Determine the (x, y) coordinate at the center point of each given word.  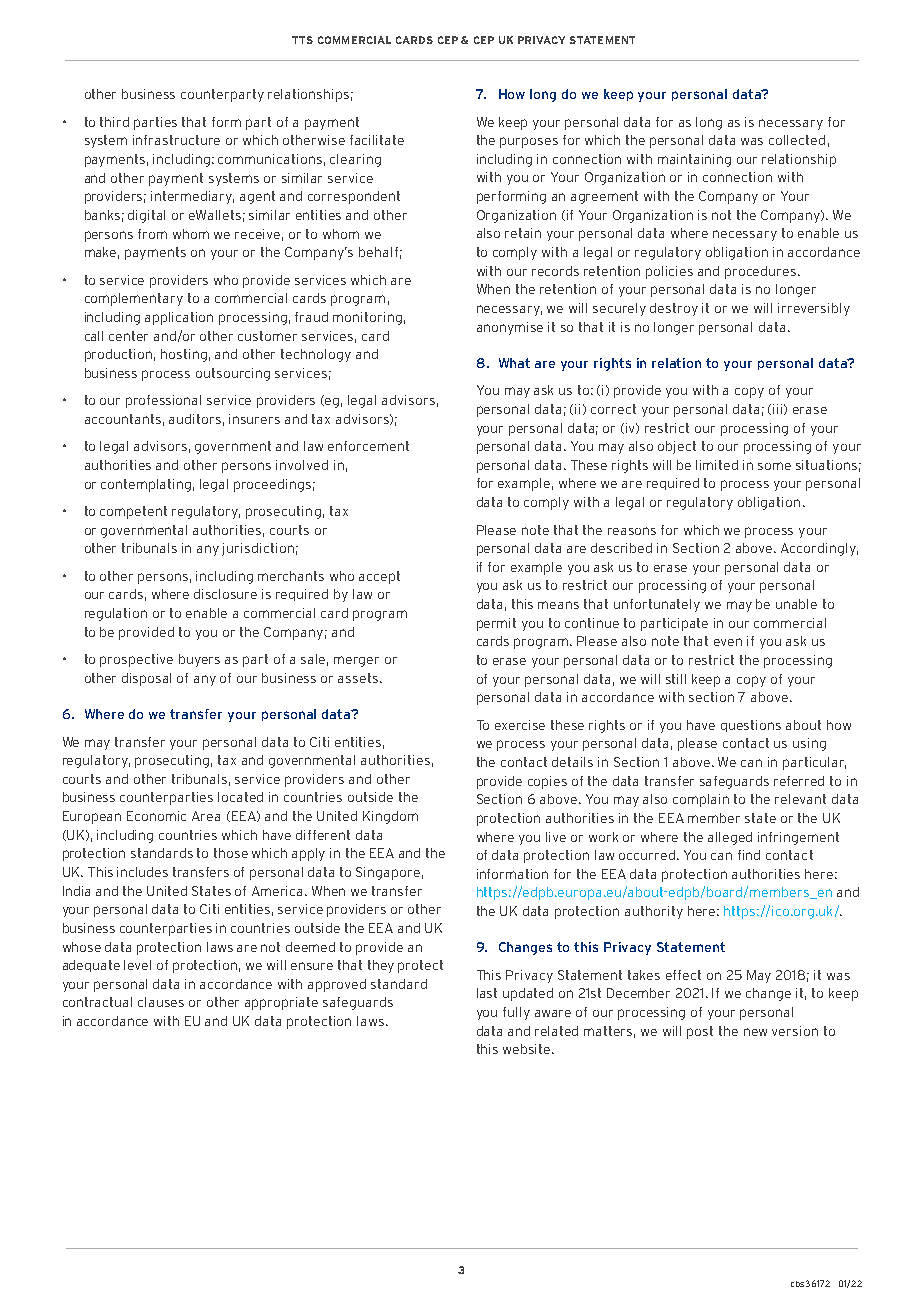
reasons (632, 531)
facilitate (377, 140)
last (487, 993)
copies (547, 782)
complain (701, 800)
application (179, 318)
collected (797, 140)
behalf (378, 252)
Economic (156, 816)
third (114, 122)
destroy (674, 309)
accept (379, 577)
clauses (161, 1002)
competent (133, 512)
